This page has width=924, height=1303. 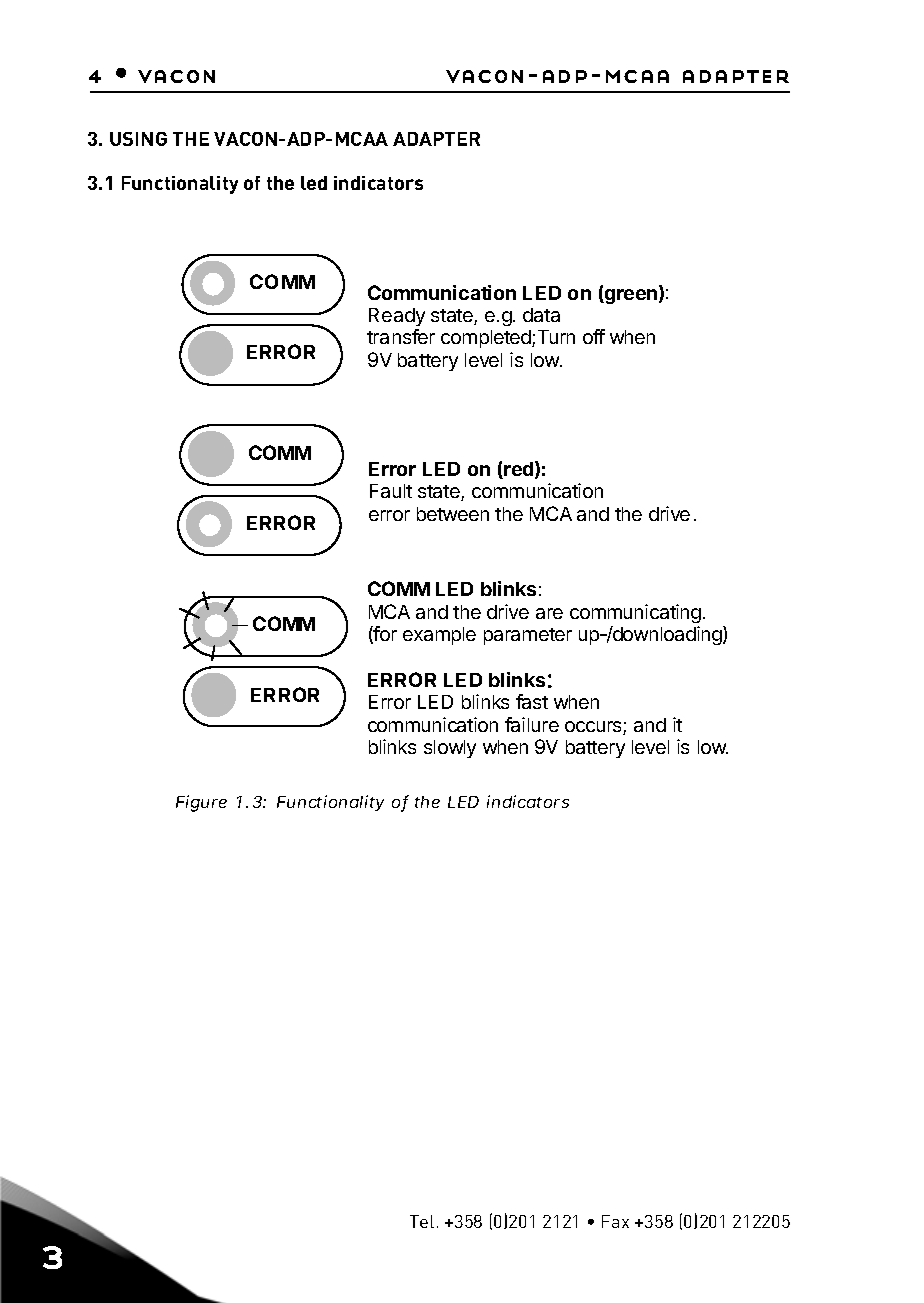 What do you see at coordinates (450, 749) in the page?
I see `slowly` at bounding box center [450, 749].
